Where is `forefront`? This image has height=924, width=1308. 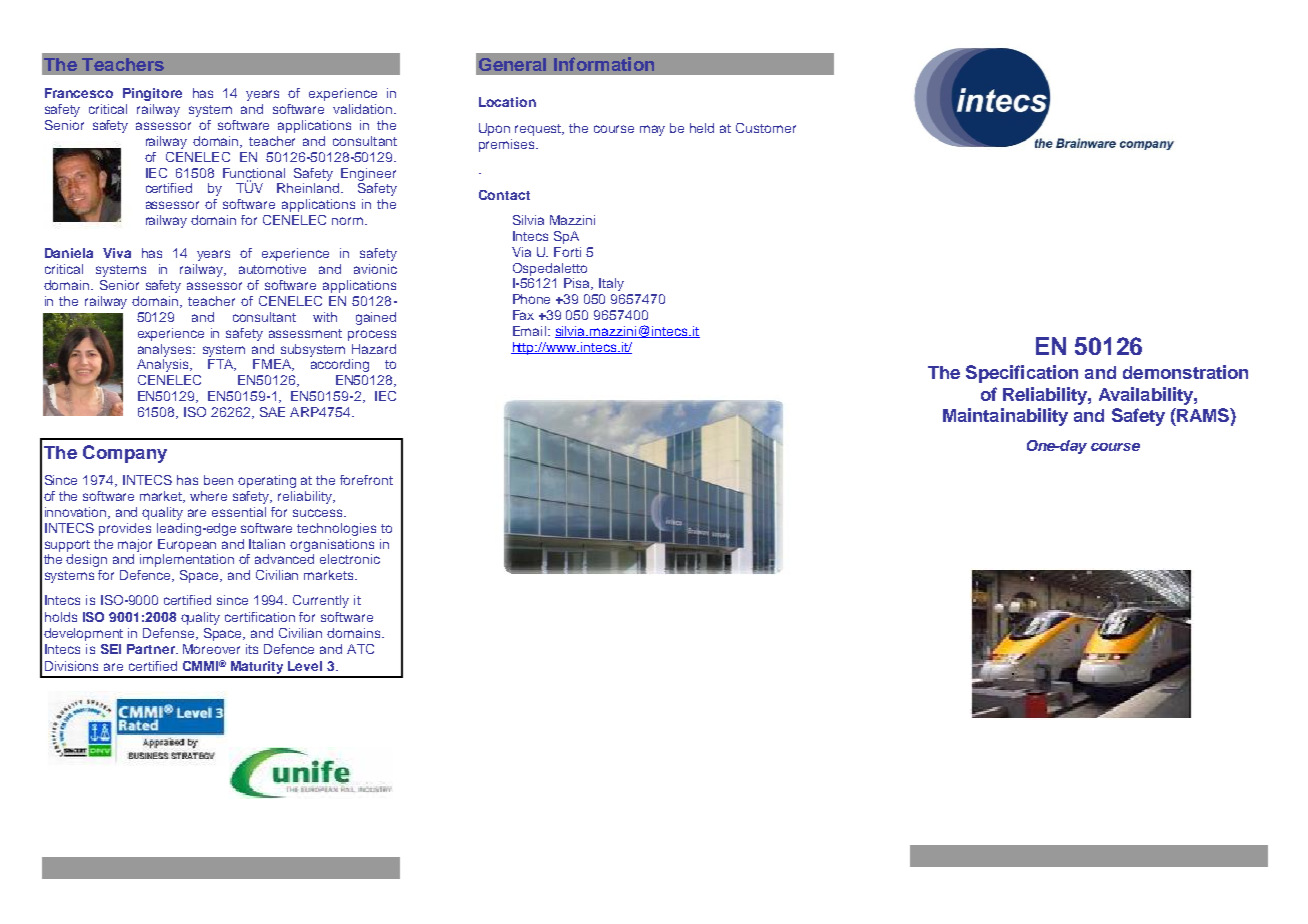
forefront is located at coordinates (366, 480).
